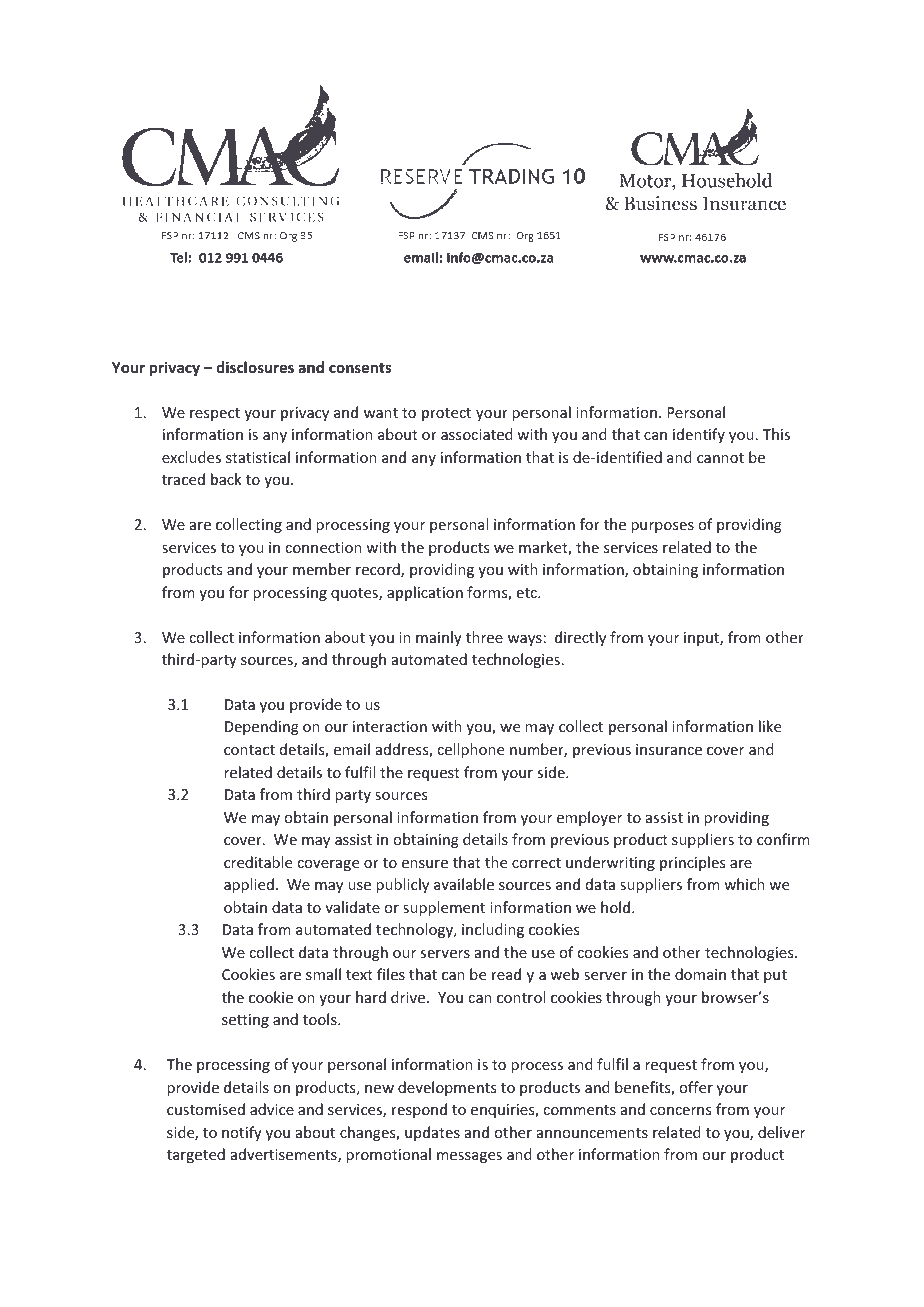 The image size is (924, 1307). Describe the element at coordinates (469, 1157) in the screenshot. I see `messages` at that location.
